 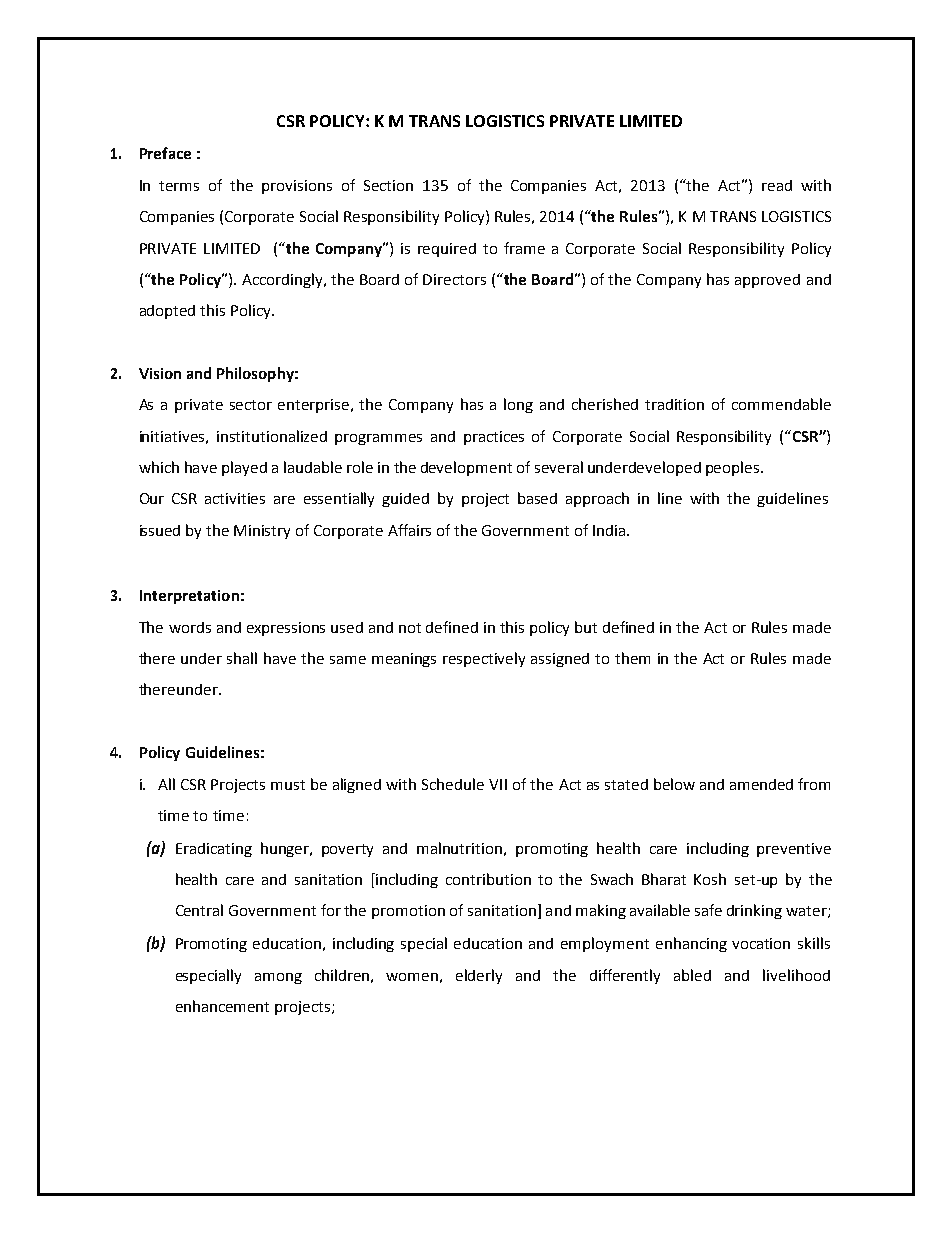 I want to click on VII, so click(x=498, y=784).
